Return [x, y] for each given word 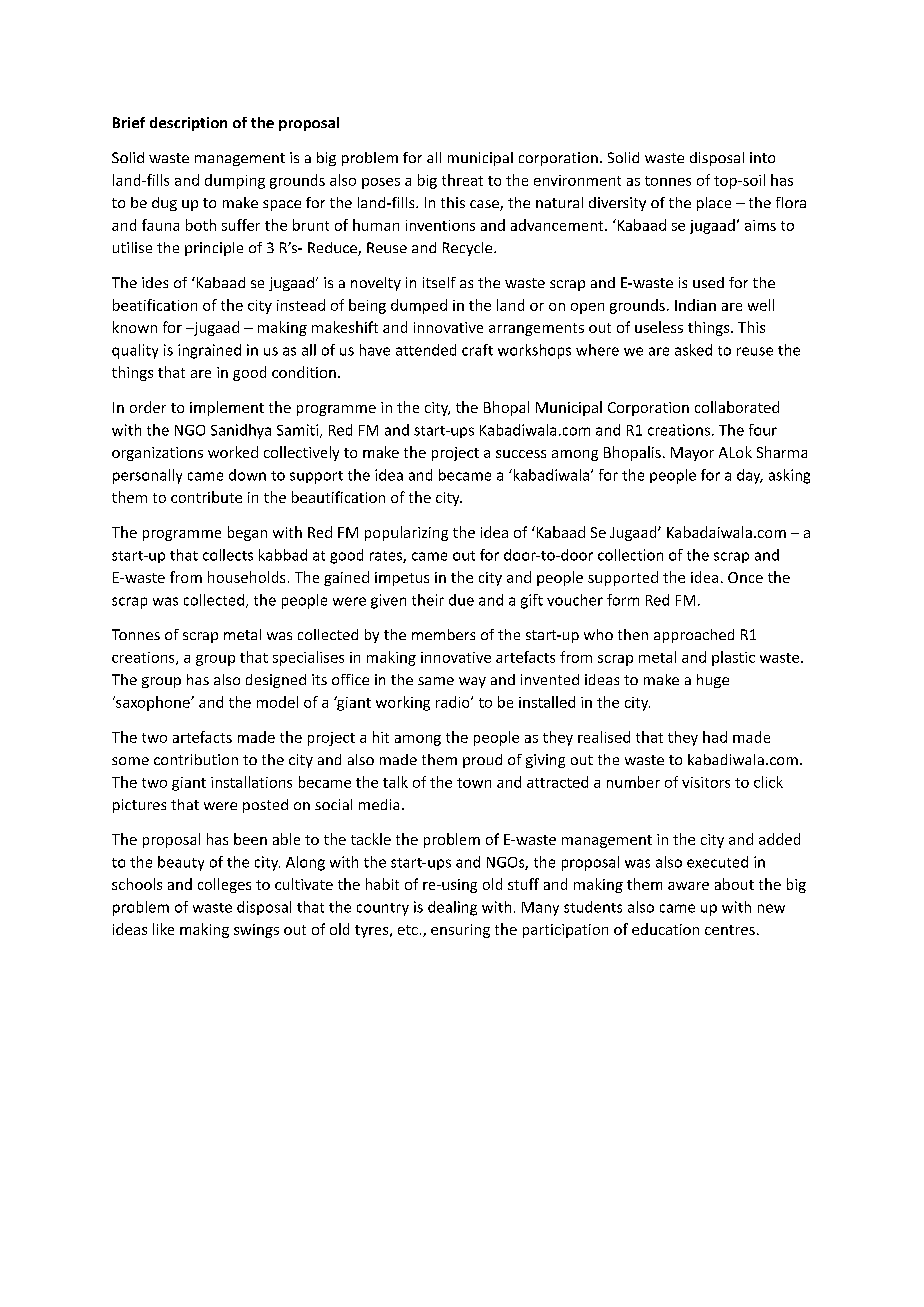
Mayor [692, 454]
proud [482, 761]
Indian [695, 305]
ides [155, 282]
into [762, 157]
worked [233, 452]
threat [462, 180]
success [521, 454]
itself [439, 282]
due [461, 600]
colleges [224, 885]
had [715, 737]
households [246, 577]
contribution [196, 759]
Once [745, 577]
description [188, 124]
